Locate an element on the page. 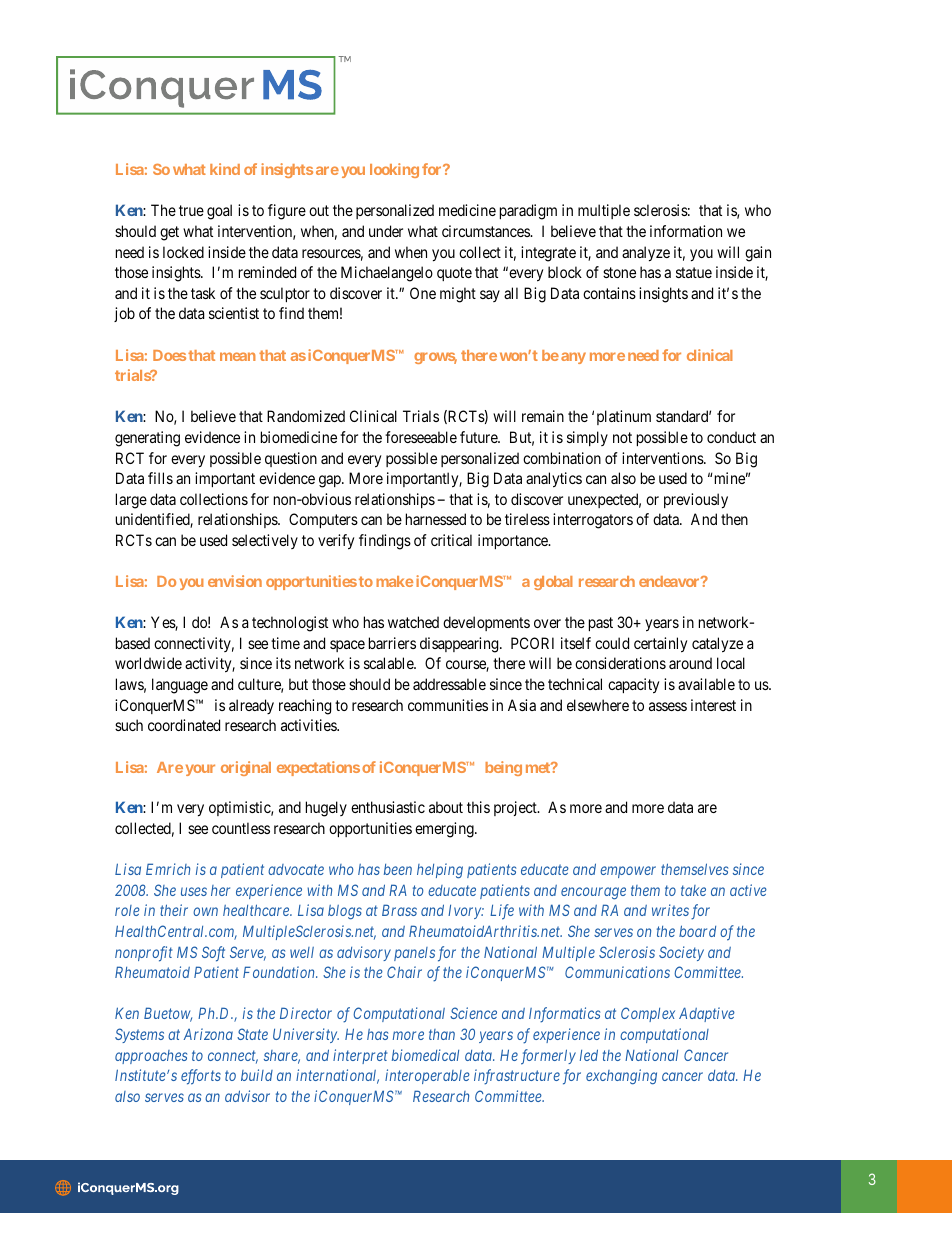 Image resolution: width=952 pixels, height=1233 pixels. certainly is located at coordinates (660, 645).
